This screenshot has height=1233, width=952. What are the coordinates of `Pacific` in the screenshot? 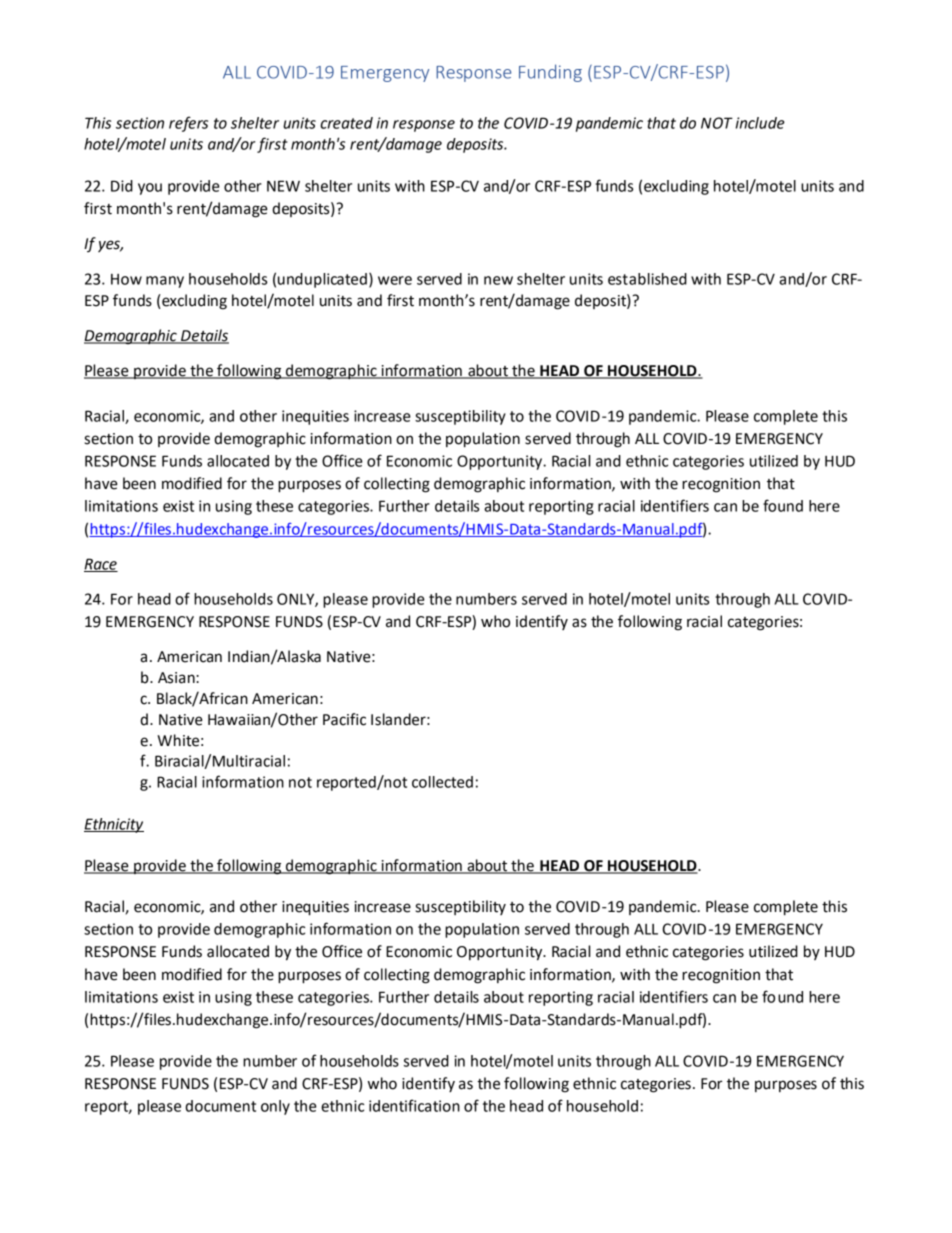 It's located at (344, 719).
